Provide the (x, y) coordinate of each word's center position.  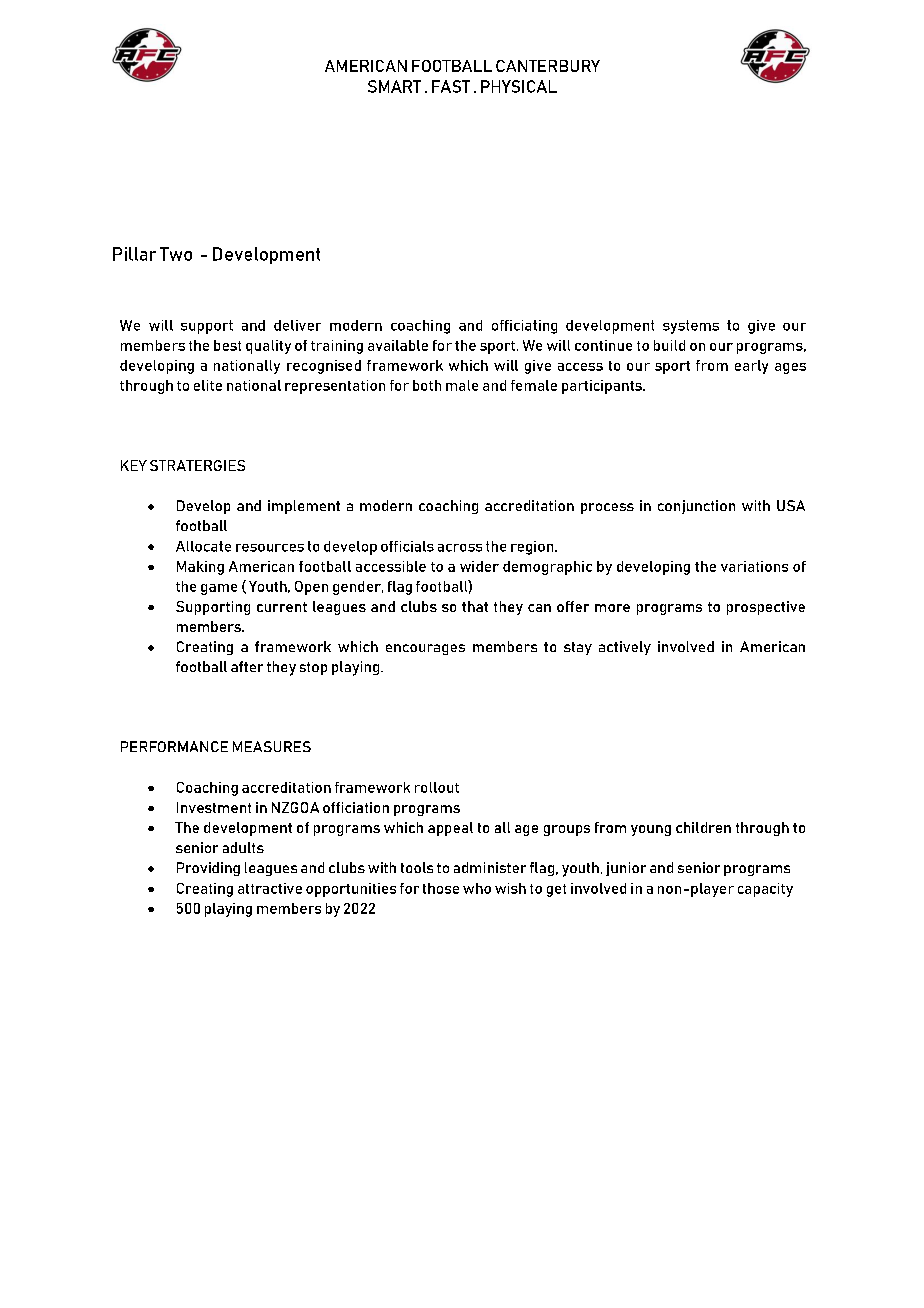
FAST (451, 86)
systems (691, 327)
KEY (134, 465)
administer (490, 867)
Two (176, 254)
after (247, 666)
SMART (394, 86)
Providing (208, 869)
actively (625, 648)
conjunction (696, 507)
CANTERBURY (548, 66)
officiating (524, 327)
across (460, 548)
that (475, 606)
